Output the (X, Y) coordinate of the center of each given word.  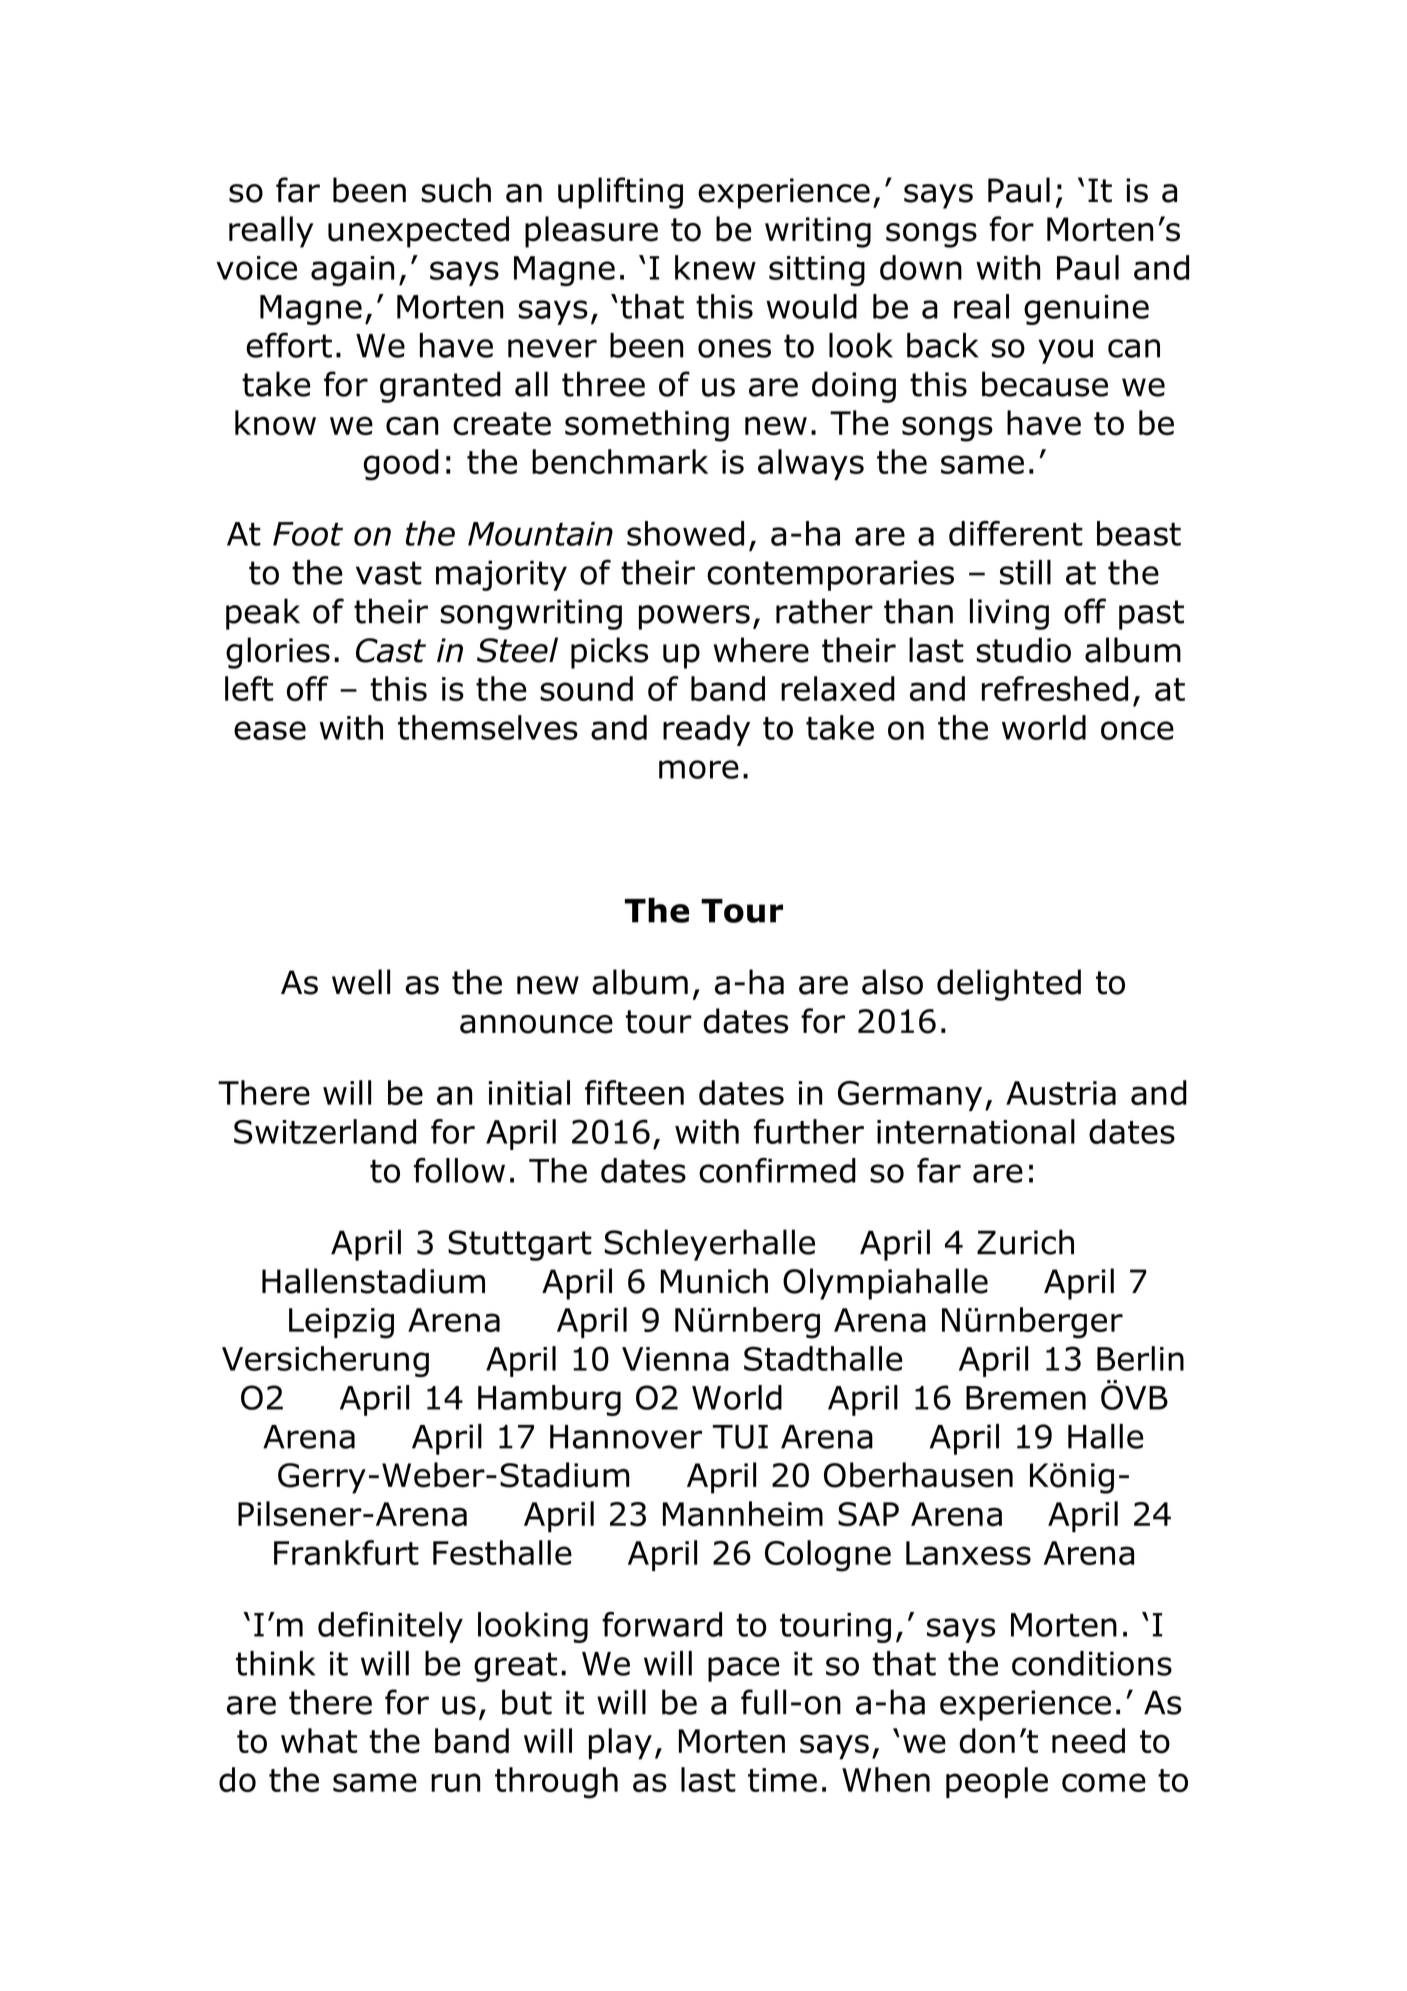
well (361, 982)
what (319, 1741)
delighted (1009, 985)
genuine (1086, 310)
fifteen (634, 1092)
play (620, 1744)
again (352, 271)
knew (715, 267)
